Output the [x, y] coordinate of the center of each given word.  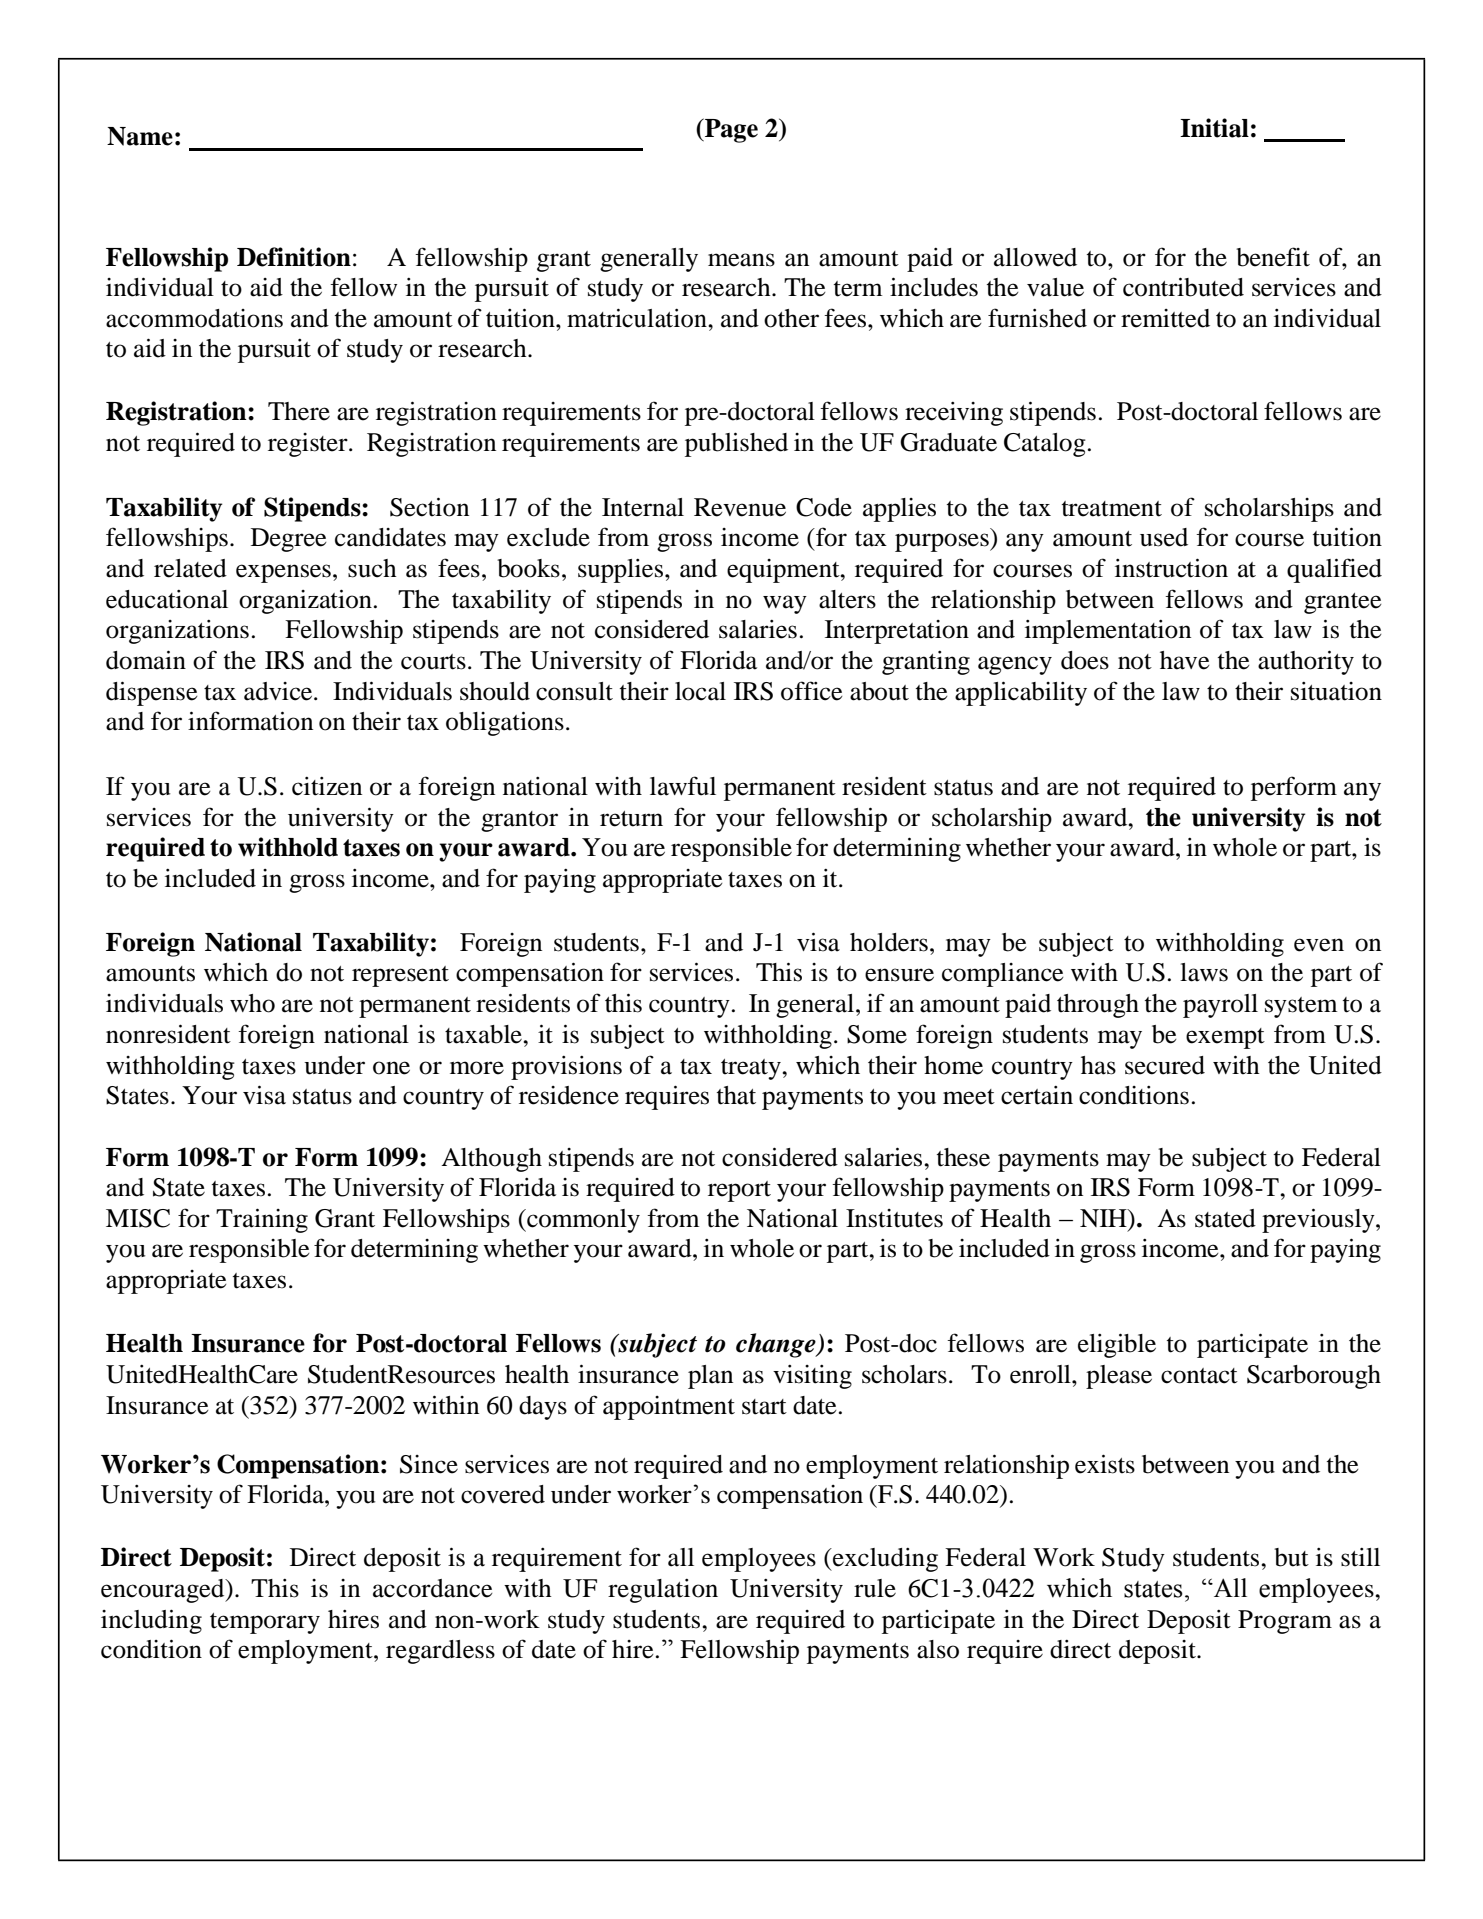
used [1164, 537]
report [739, 1191]
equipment [784, 571]
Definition [294, 257]
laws [1204, 972]
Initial [1214, 128]
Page [730, 130]
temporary [265, 1623]
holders [889, 942]
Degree [288, 540]
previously [1319, 1220]
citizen [327, 786]
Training [262, 1220]
